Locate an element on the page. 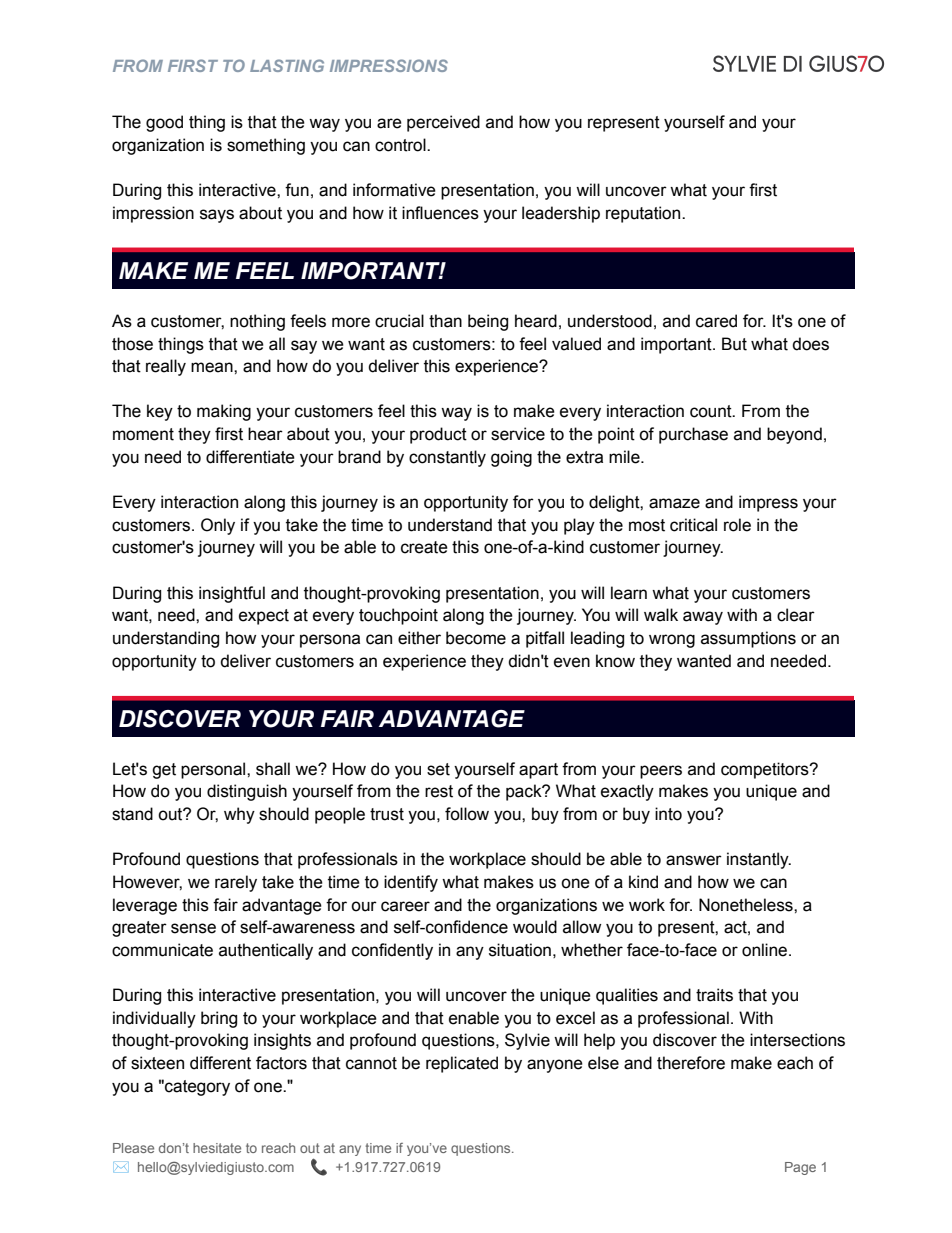 The image size is (952, 1233). hesitate is located at coordinates (217, 1148).
